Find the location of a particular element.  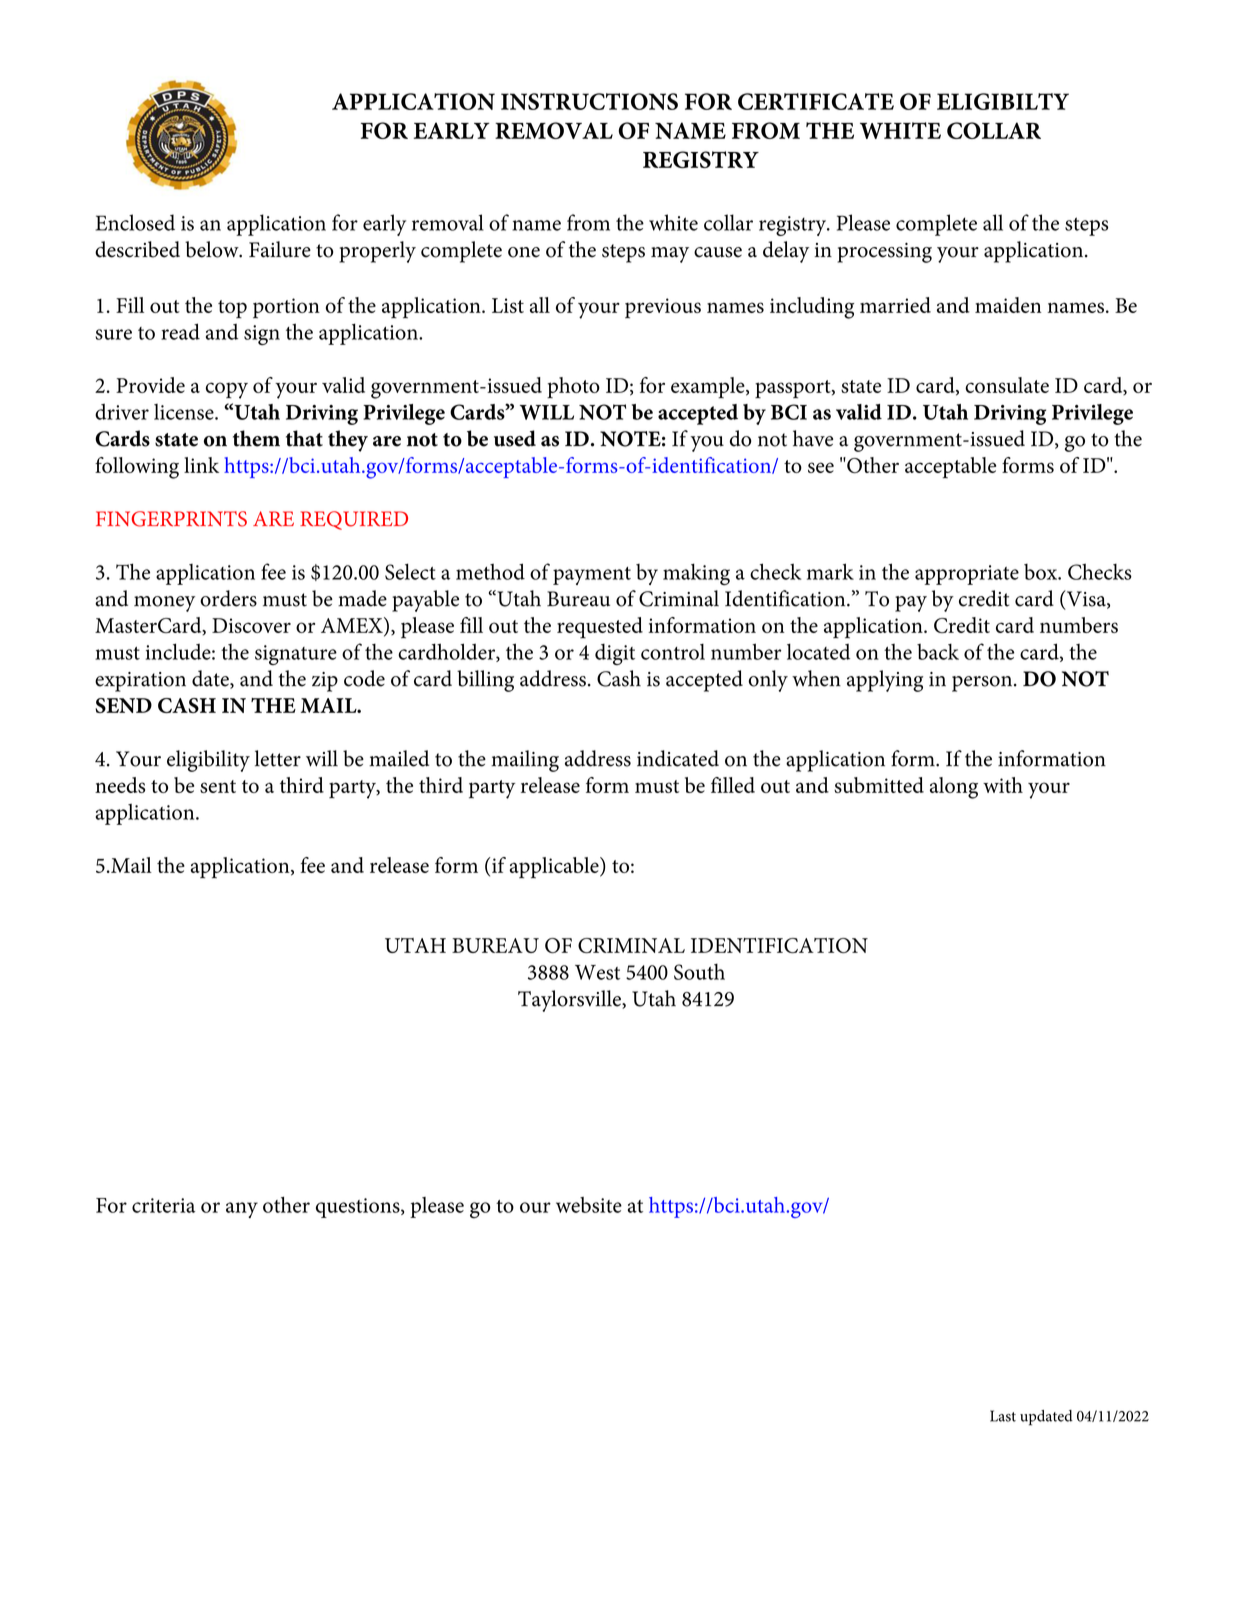

sent is located at coordinates (218, 786).
